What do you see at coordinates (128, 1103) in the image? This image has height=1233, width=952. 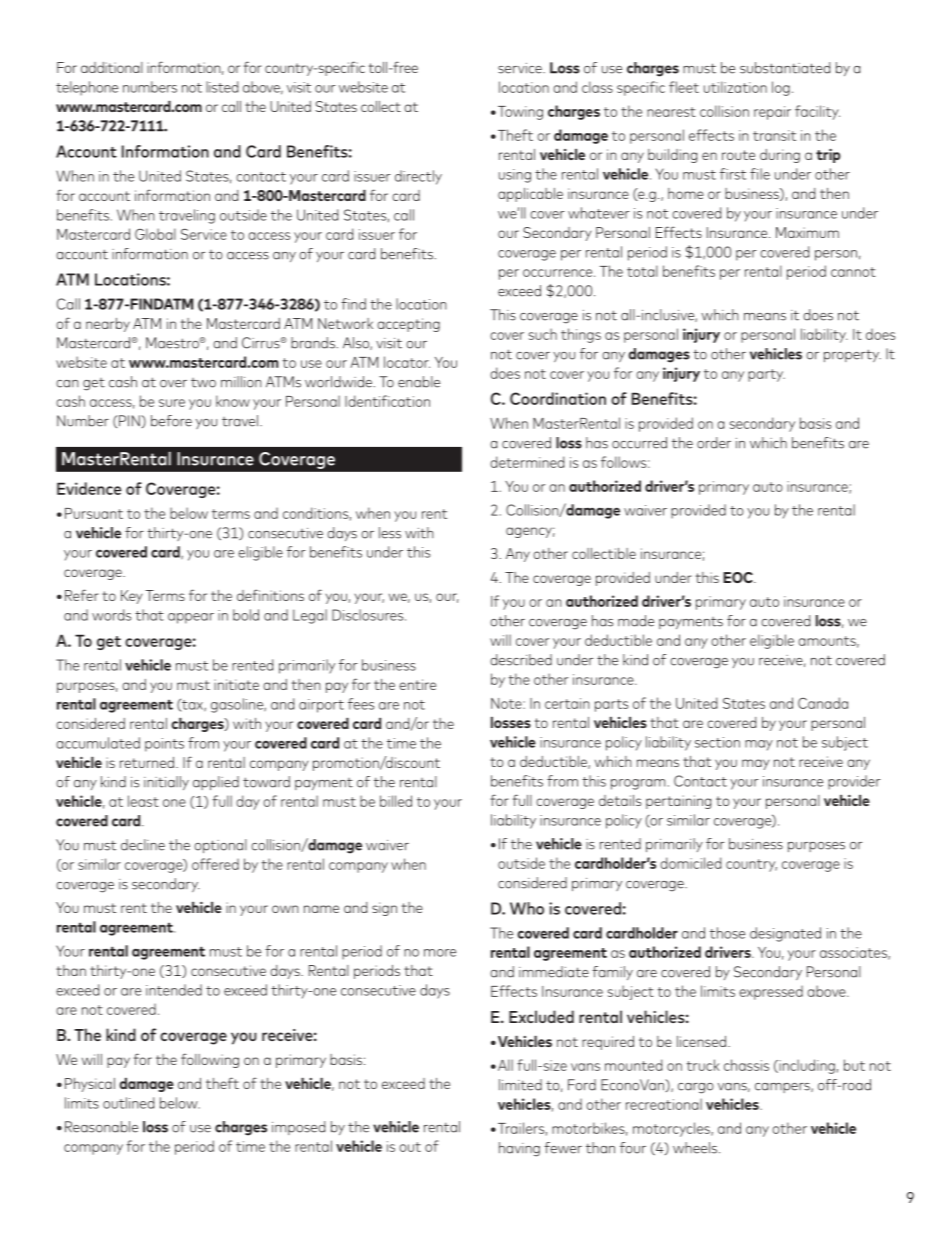 I see `outlined` at bounding box center [128, 1103].
